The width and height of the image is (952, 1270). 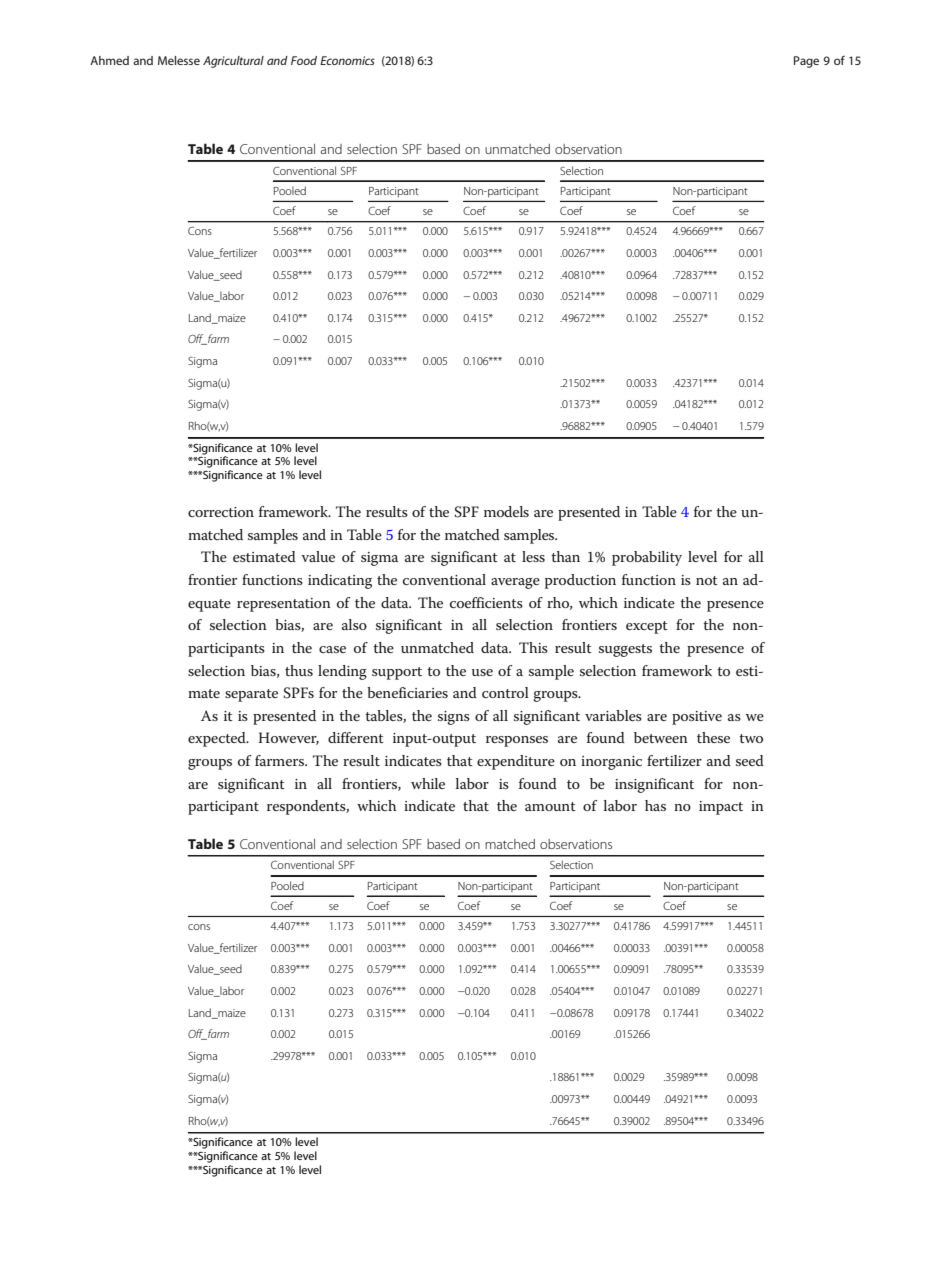 What do you see at coordinates (506, 511) in the image?
I see `models` at bounding box center [506, 511].
